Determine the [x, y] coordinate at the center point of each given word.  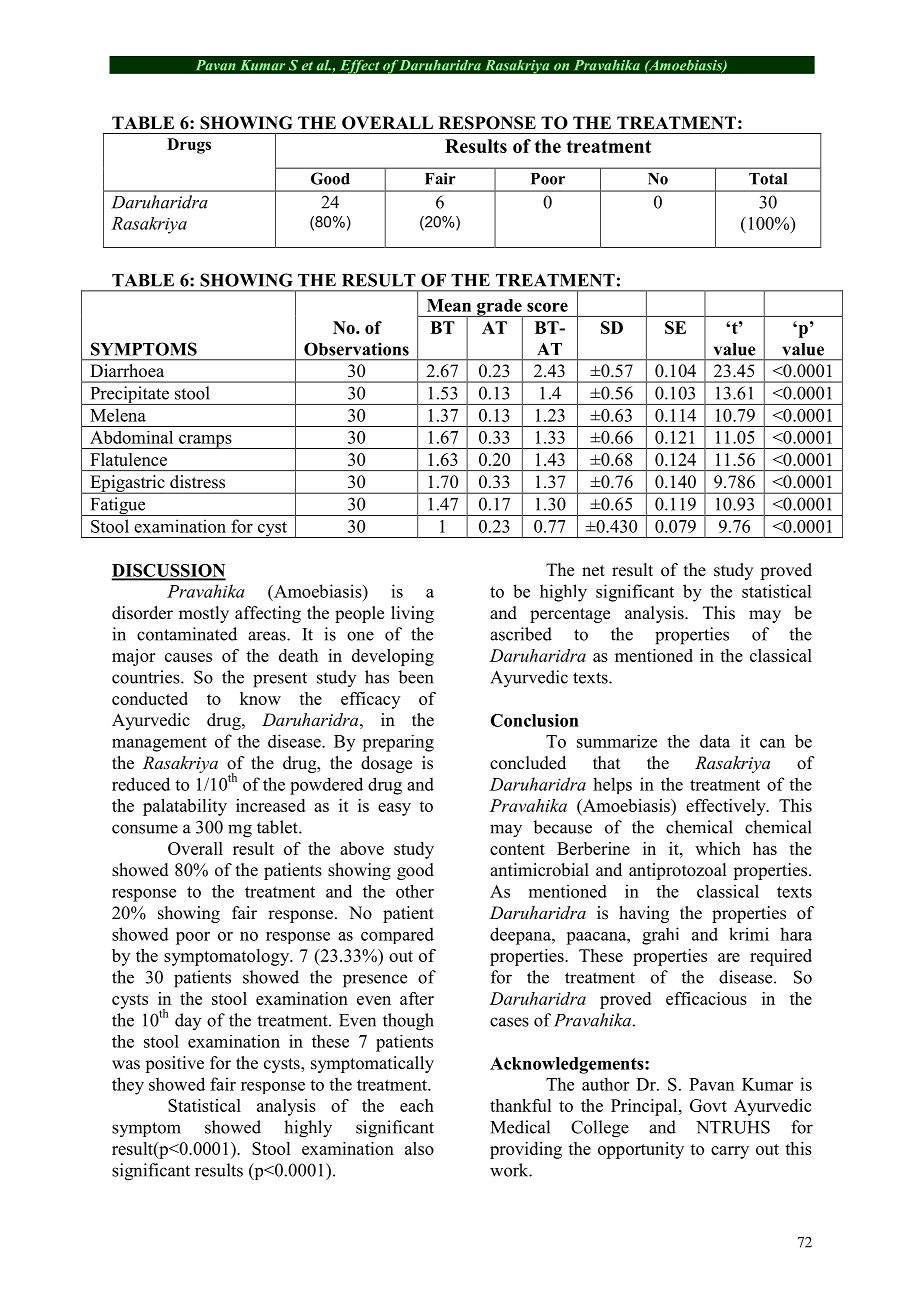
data [715, 741]
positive [174, 1064]
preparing [398, 743]
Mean [449, 305]
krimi [749, 934]
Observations [356, 349]
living [412, 614]
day [188, 1021]
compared [397, 935]
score [547, 307]
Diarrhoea [127, 370]
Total [768, 179]
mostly [204, 614]
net [593, 571]
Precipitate [129, 395]
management [159, 744]
